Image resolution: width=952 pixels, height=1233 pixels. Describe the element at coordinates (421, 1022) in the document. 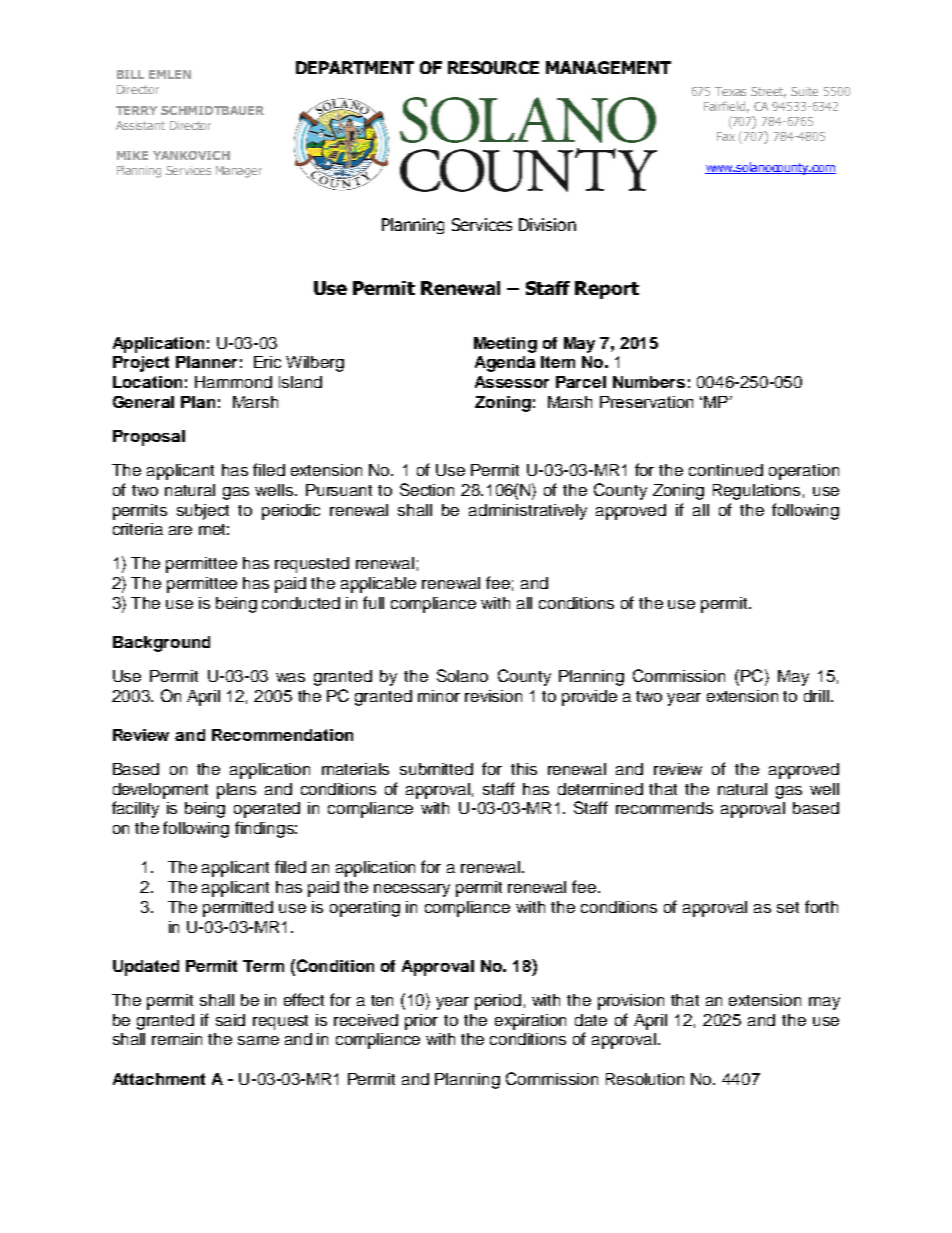

I see `prior` at that location.
